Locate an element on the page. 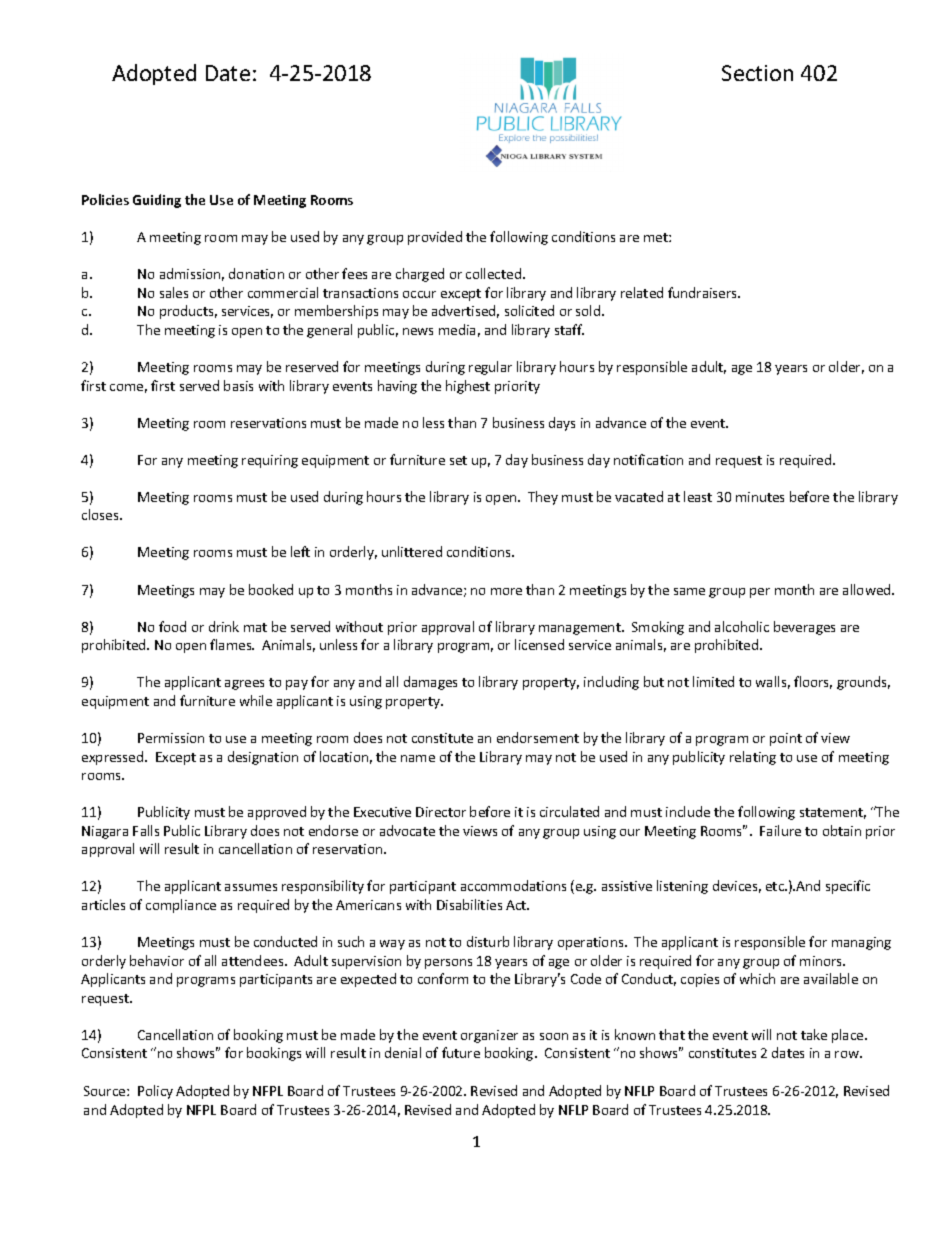 The height and width of the page is (1233, 952). Guiding is located at coordinates (157, 201).
